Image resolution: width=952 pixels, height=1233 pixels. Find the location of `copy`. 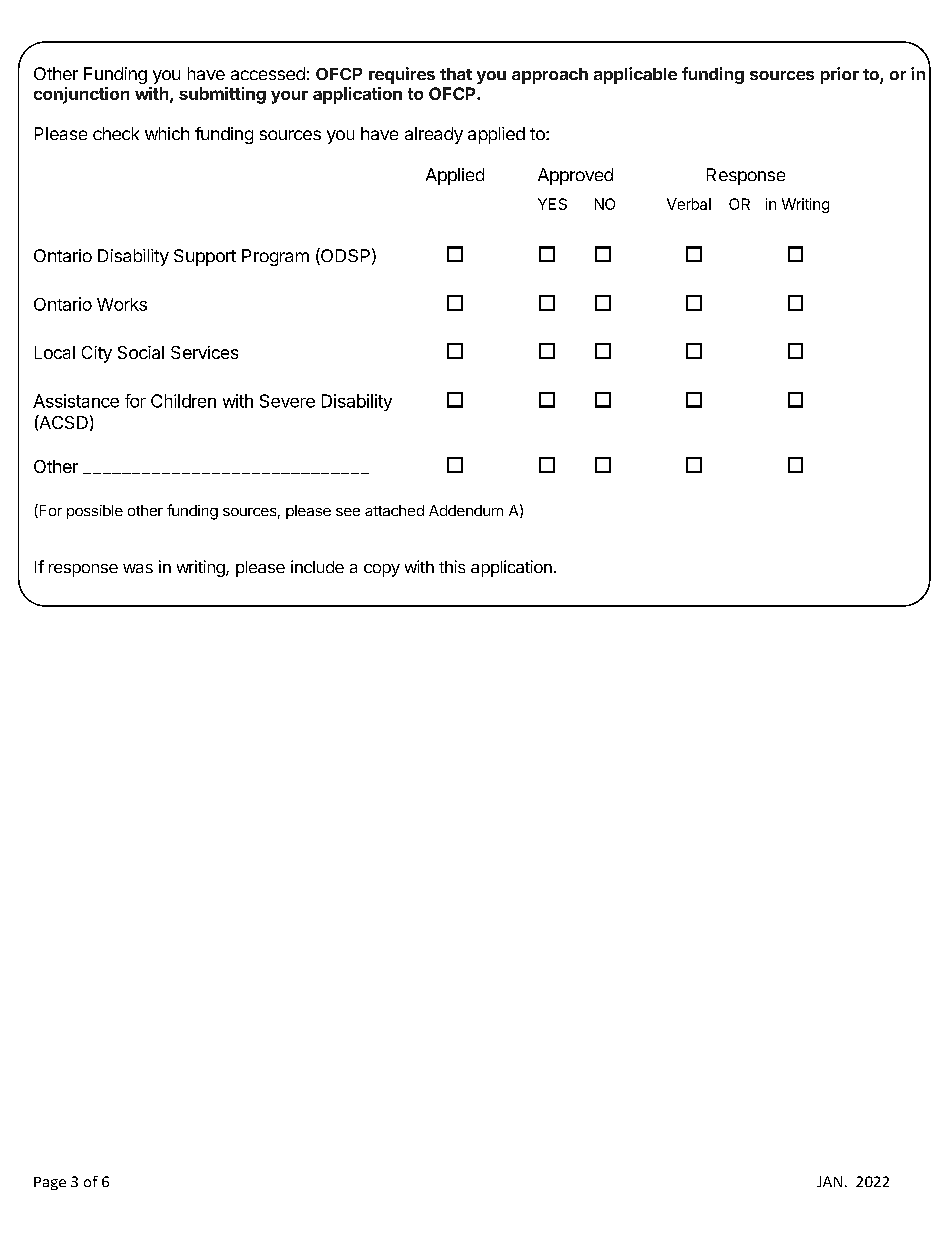

copy is located at coordinates (382, 570).
